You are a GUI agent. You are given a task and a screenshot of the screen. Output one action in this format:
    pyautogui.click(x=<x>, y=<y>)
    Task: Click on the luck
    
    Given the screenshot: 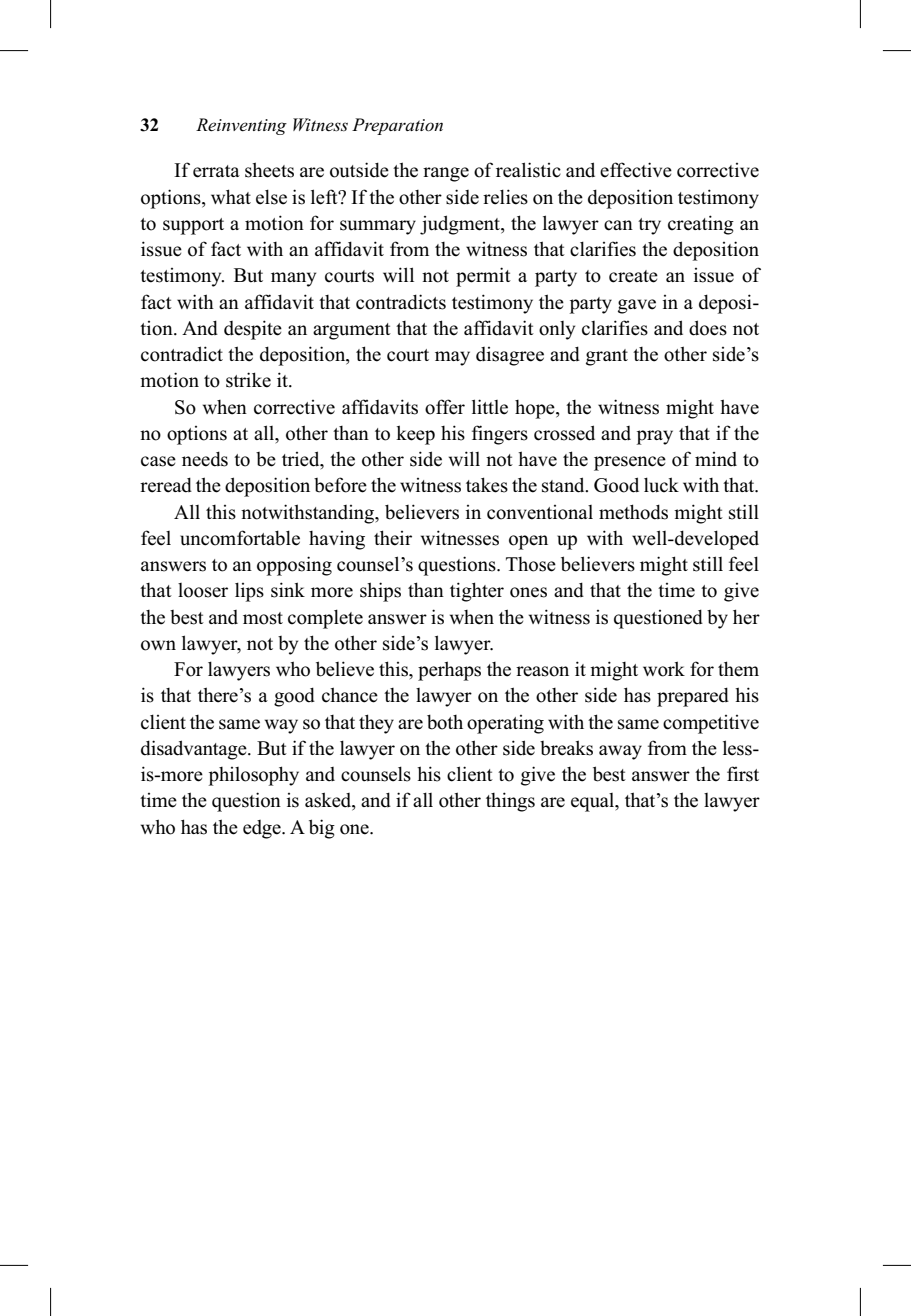 What is the action you would take?
    pyautogui.click(x=661, y=485)
